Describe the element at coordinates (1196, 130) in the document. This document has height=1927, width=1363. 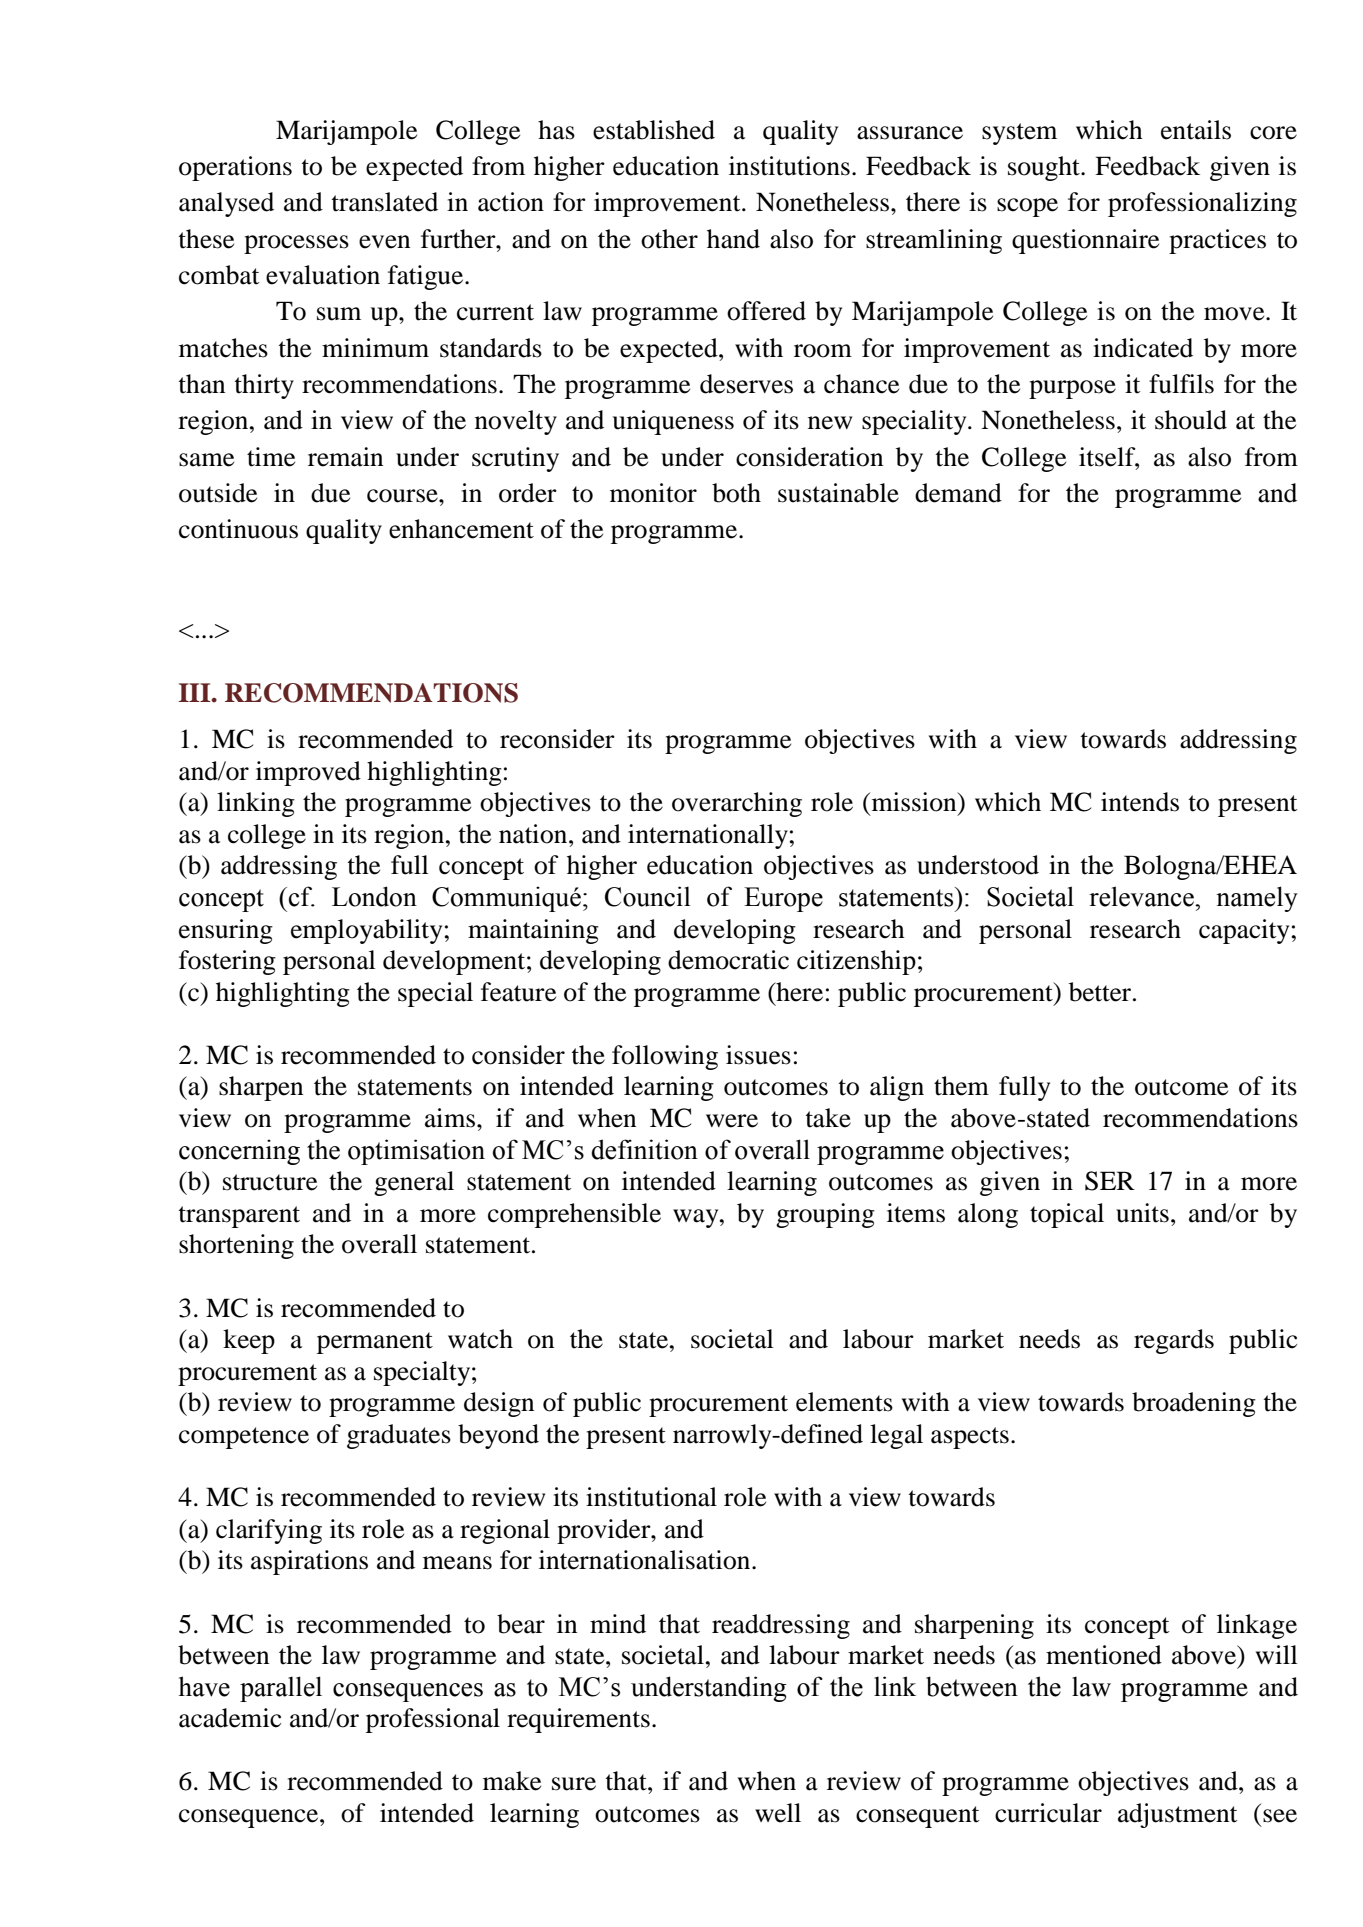
I see `entails` at that location.
